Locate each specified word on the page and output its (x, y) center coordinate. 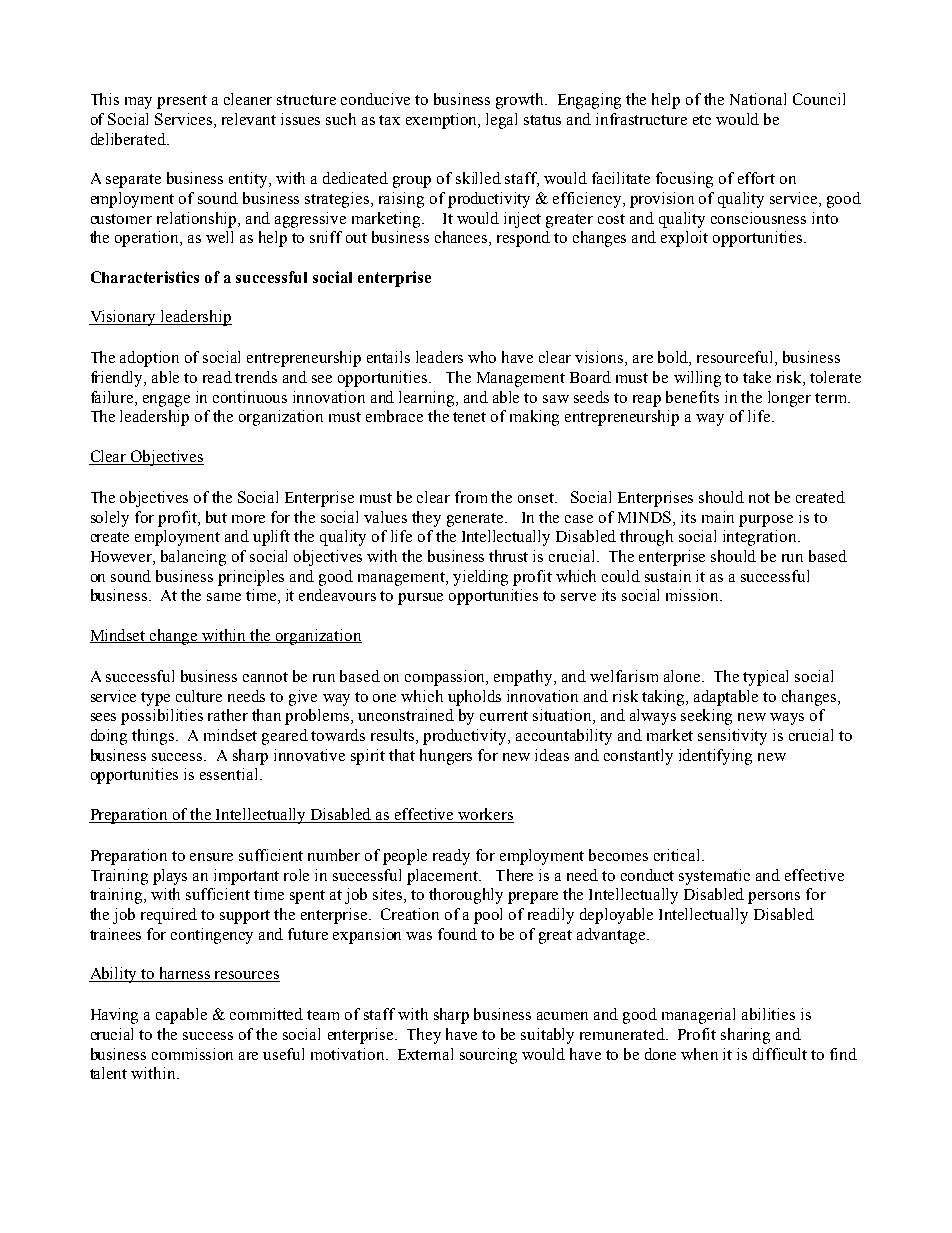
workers (485, 814)
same (224, 597)
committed (266, 1014)
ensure (211, 857)
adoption (149, 359)
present (182, 102)
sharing (745, 1036)
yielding (480, 578)
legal (501, 121)
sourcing (488, 1056)
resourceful (736, 358)
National (758, 99)
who (482, 357)
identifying (715, 757)
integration (761, 538)
